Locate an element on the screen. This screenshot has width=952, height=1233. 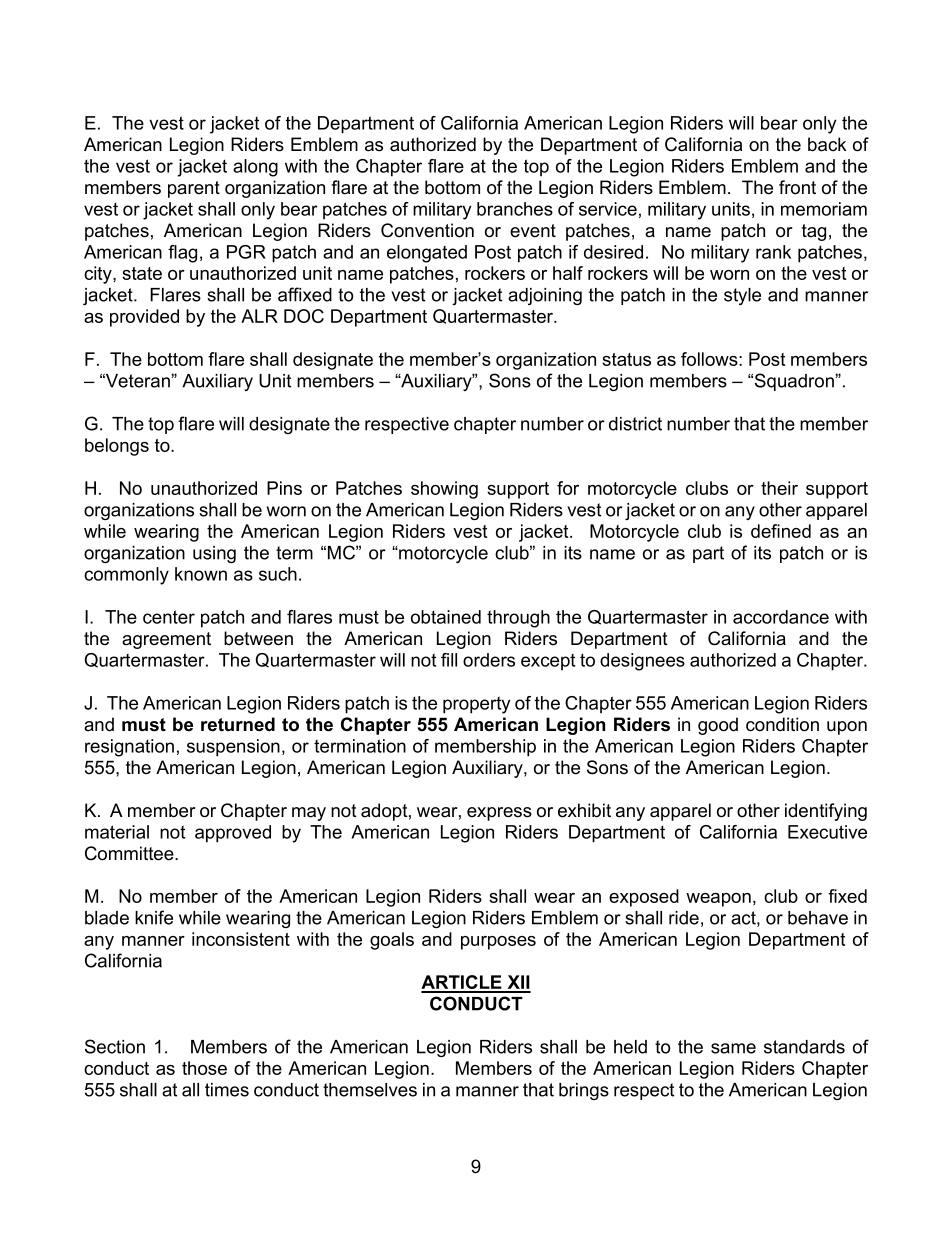
those is located at coordinates (204, 1068).
